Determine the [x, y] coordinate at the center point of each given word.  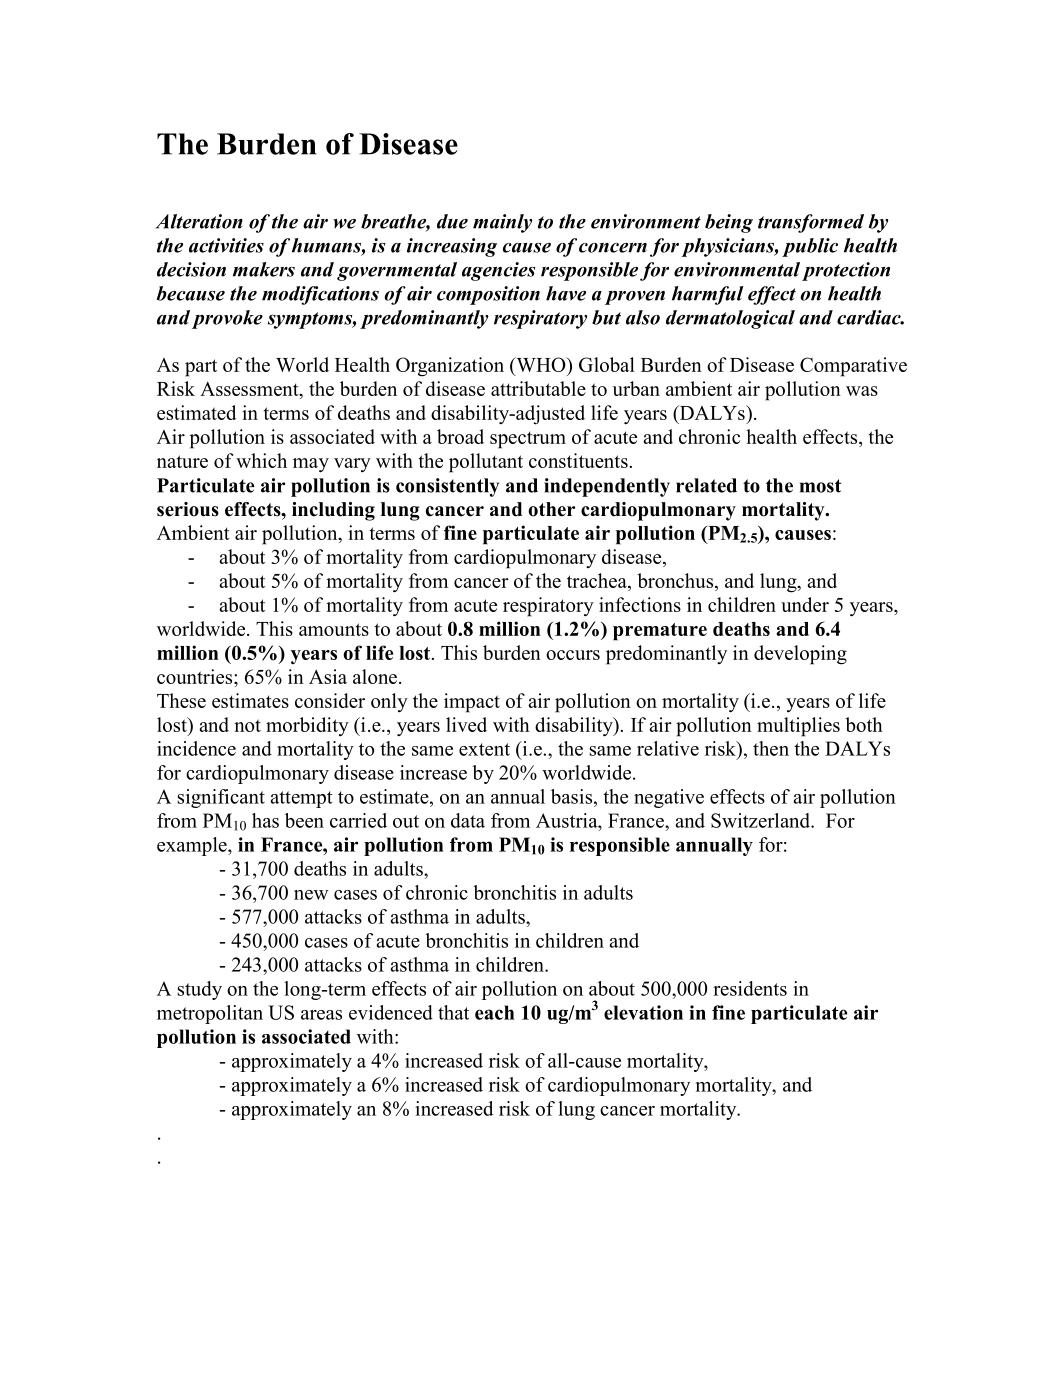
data [468, 820]
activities [226, 245]
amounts [334, 629]
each [495, 1012]
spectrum [528, 440]
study [200, 990]
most [820, 486]
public [810, 247]
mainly [502, 223]
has [265, 820]
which [261, 460]
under [805, 604]
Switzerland [761, 820]
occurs [573, 655]
